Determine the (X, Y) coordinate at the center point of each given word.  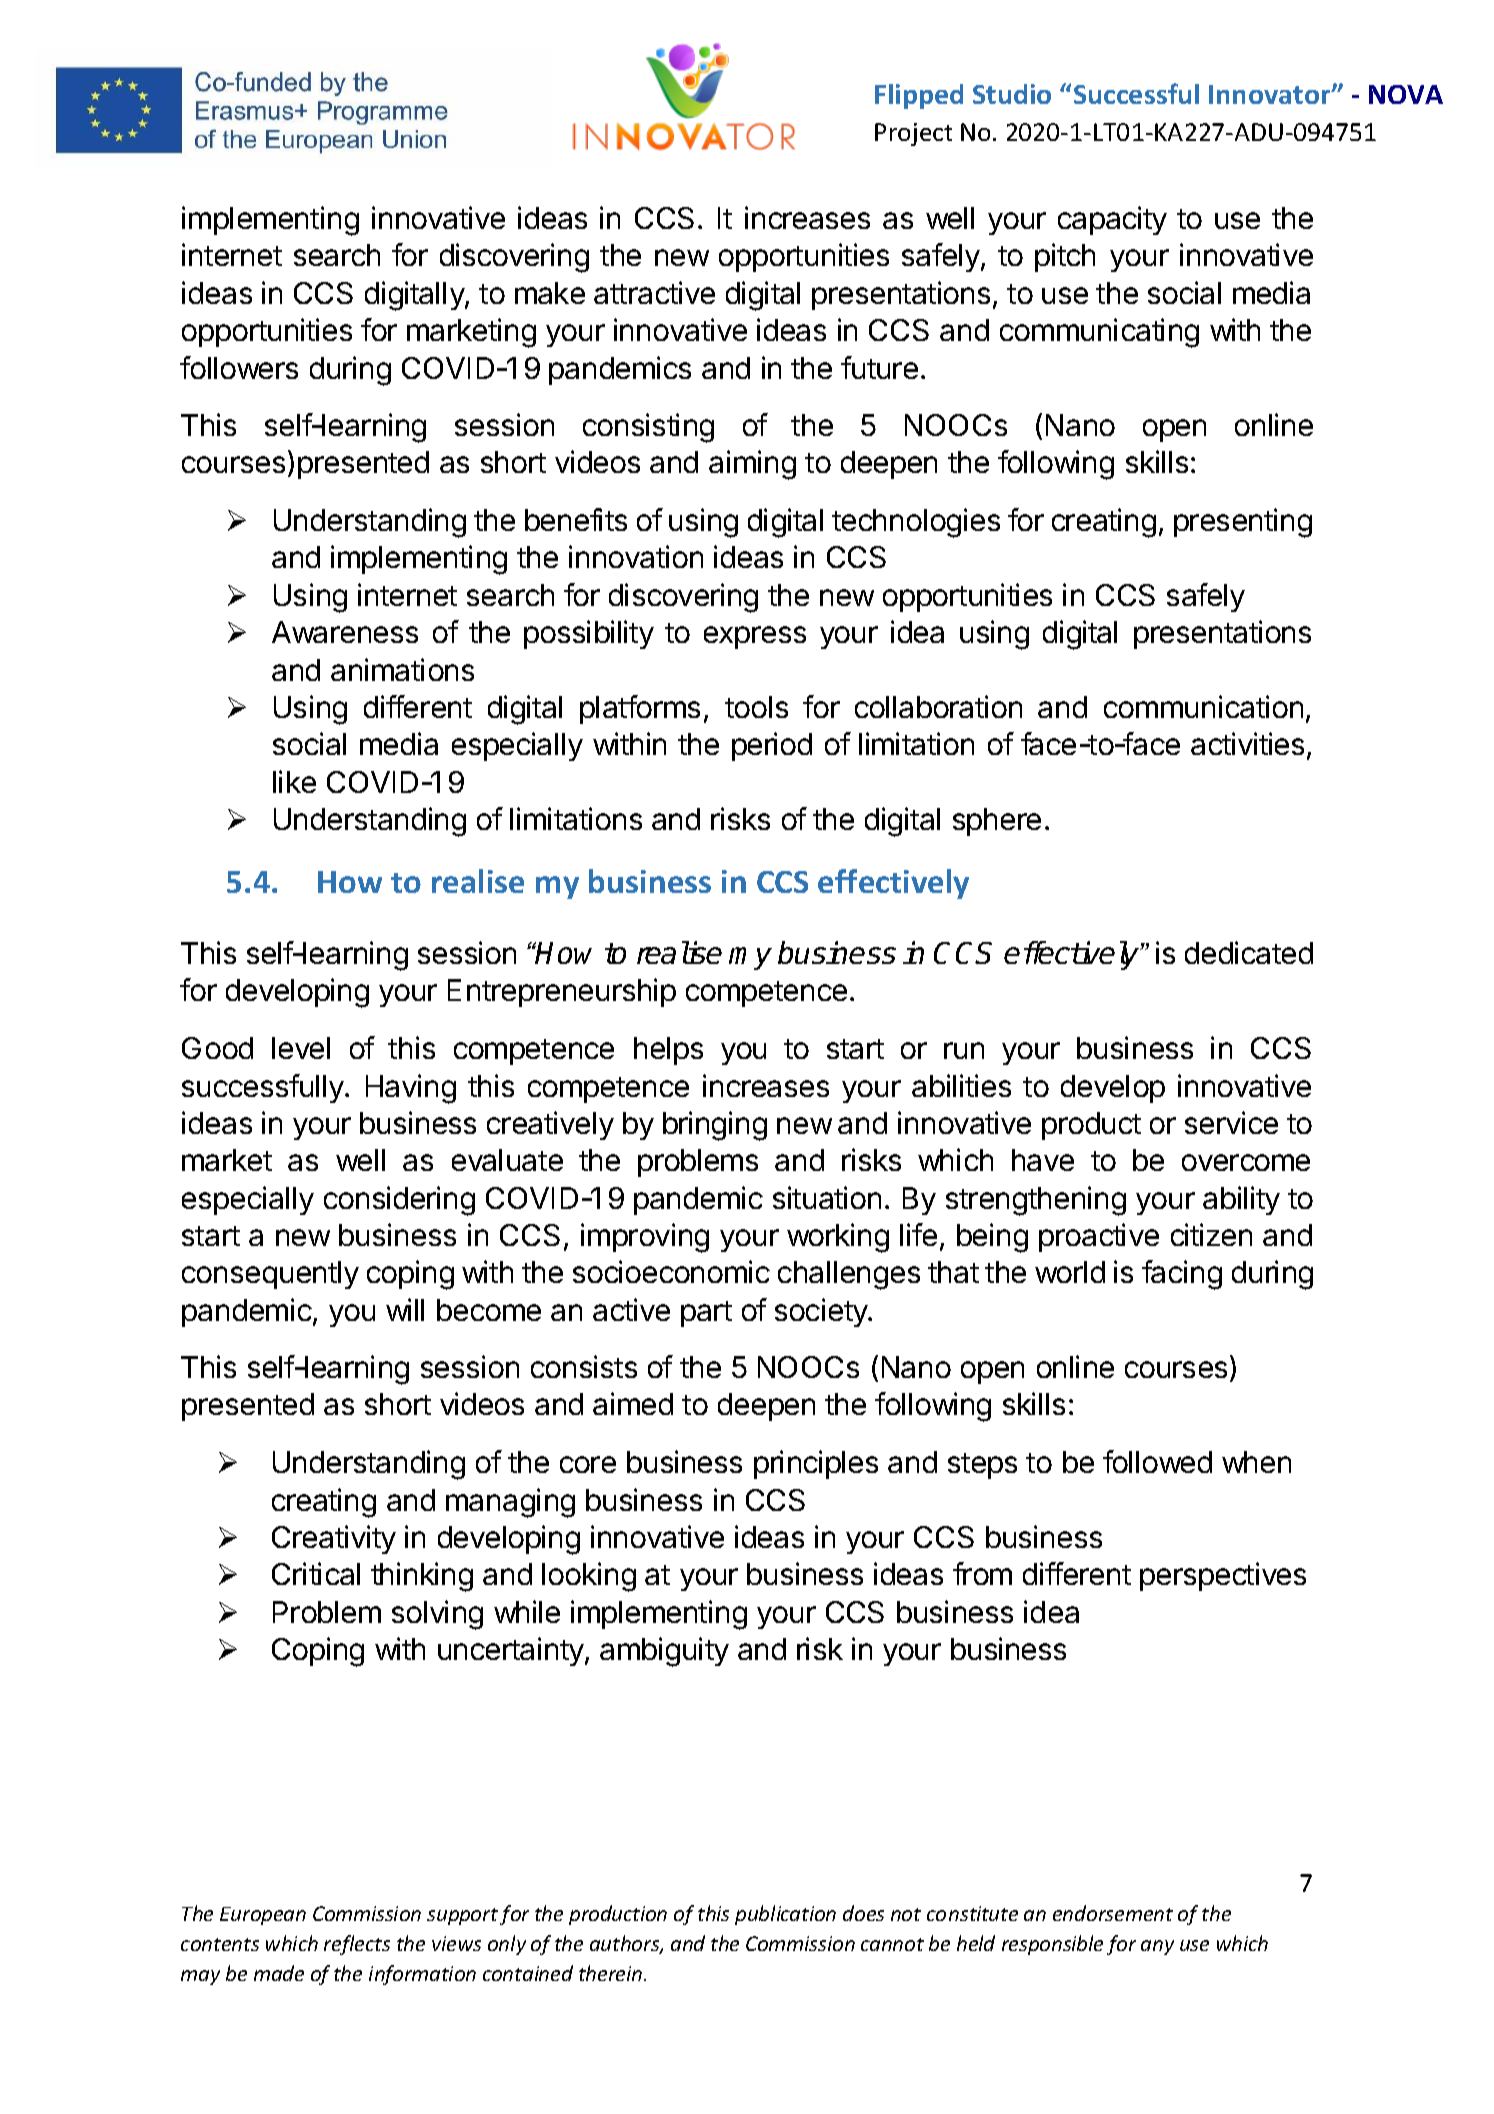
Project (913, 134)
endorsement (1113, 1913)
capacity (1112, 220)
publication (785, 1915)
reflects (357, 1945)
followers (239, 367)
